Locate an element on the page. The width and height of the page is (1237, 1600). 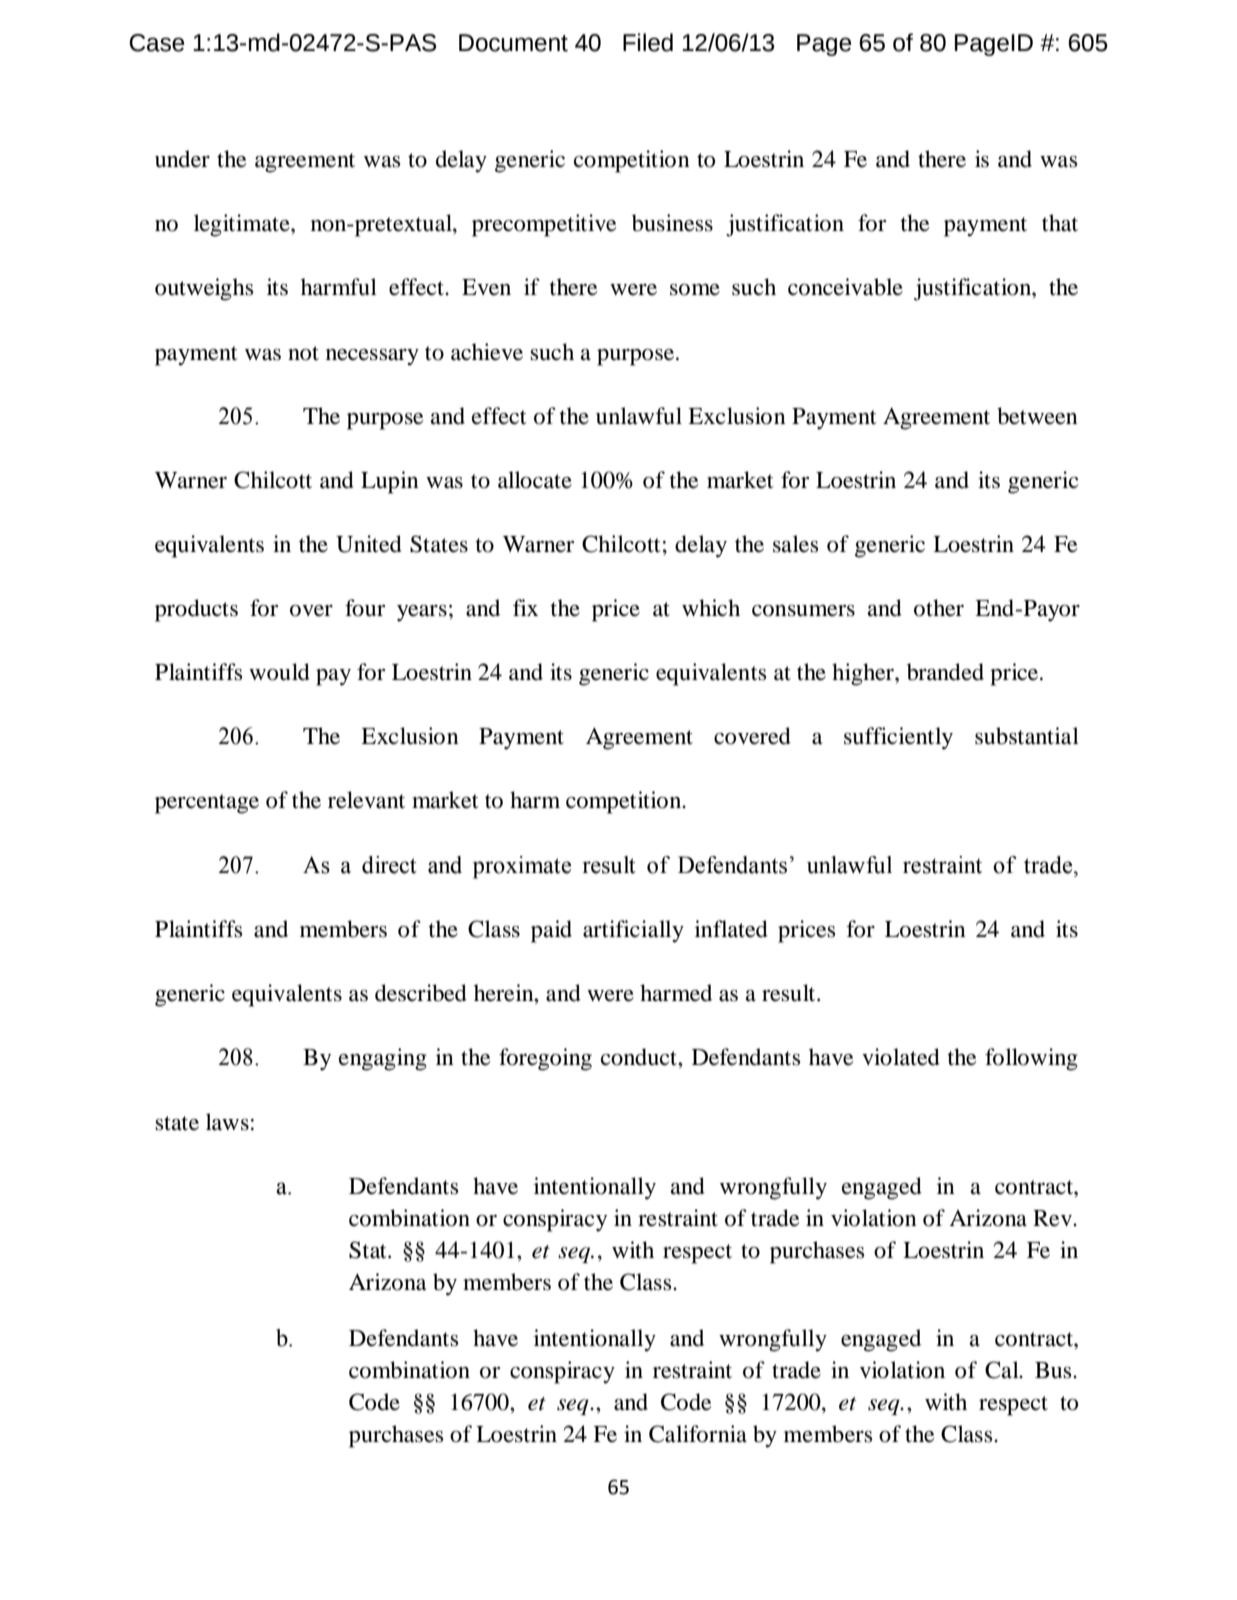
Filed is located at coordinates (648, 42).
